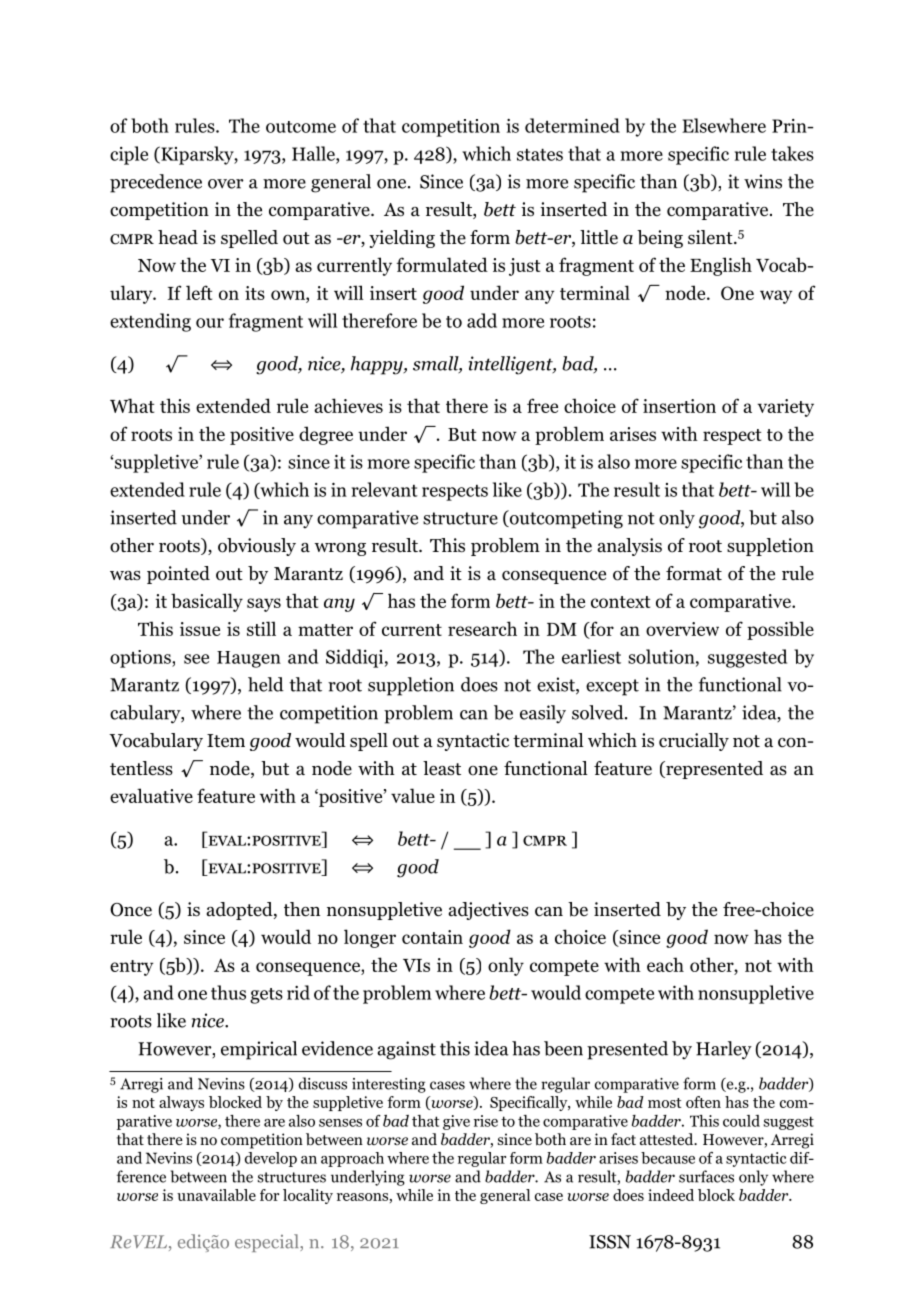  What do you see at coordinates (257, 547) in the screenshot?
I see `obviously` at bounding box center [257, 547].
